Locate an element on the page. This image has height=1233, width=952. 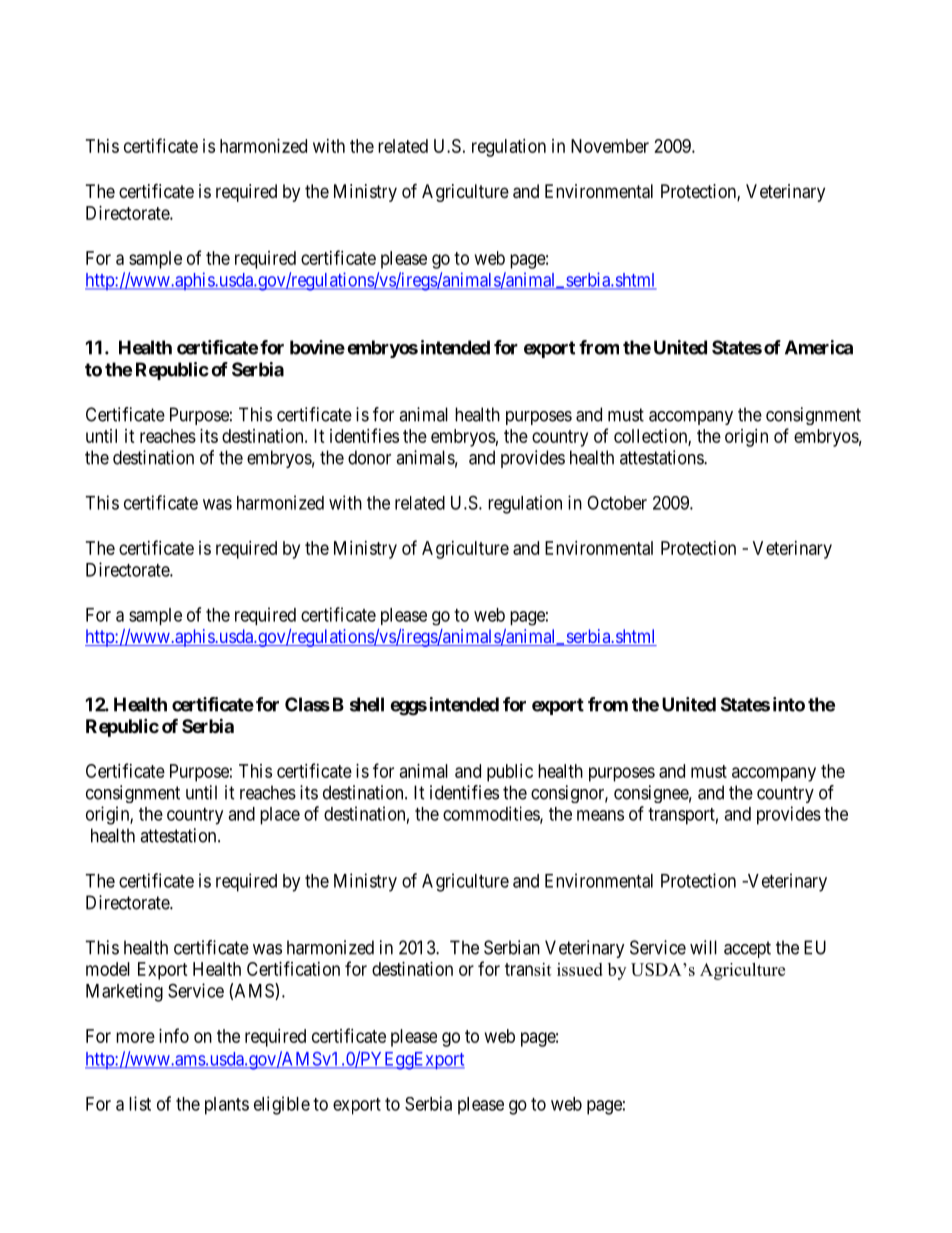
place is located at coordinates (280, 816).
